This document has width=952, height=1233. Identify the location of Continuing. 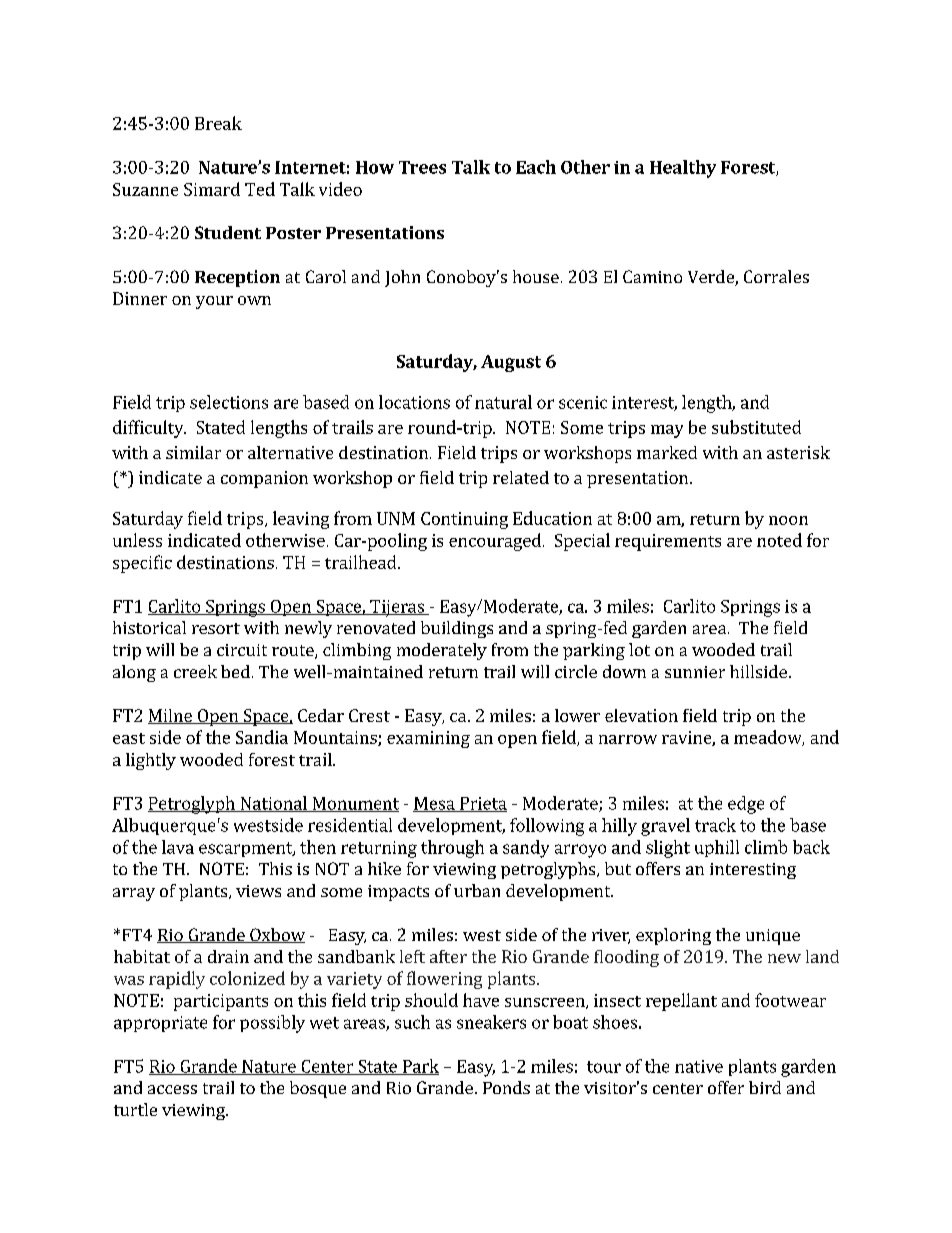
(464, 520).
